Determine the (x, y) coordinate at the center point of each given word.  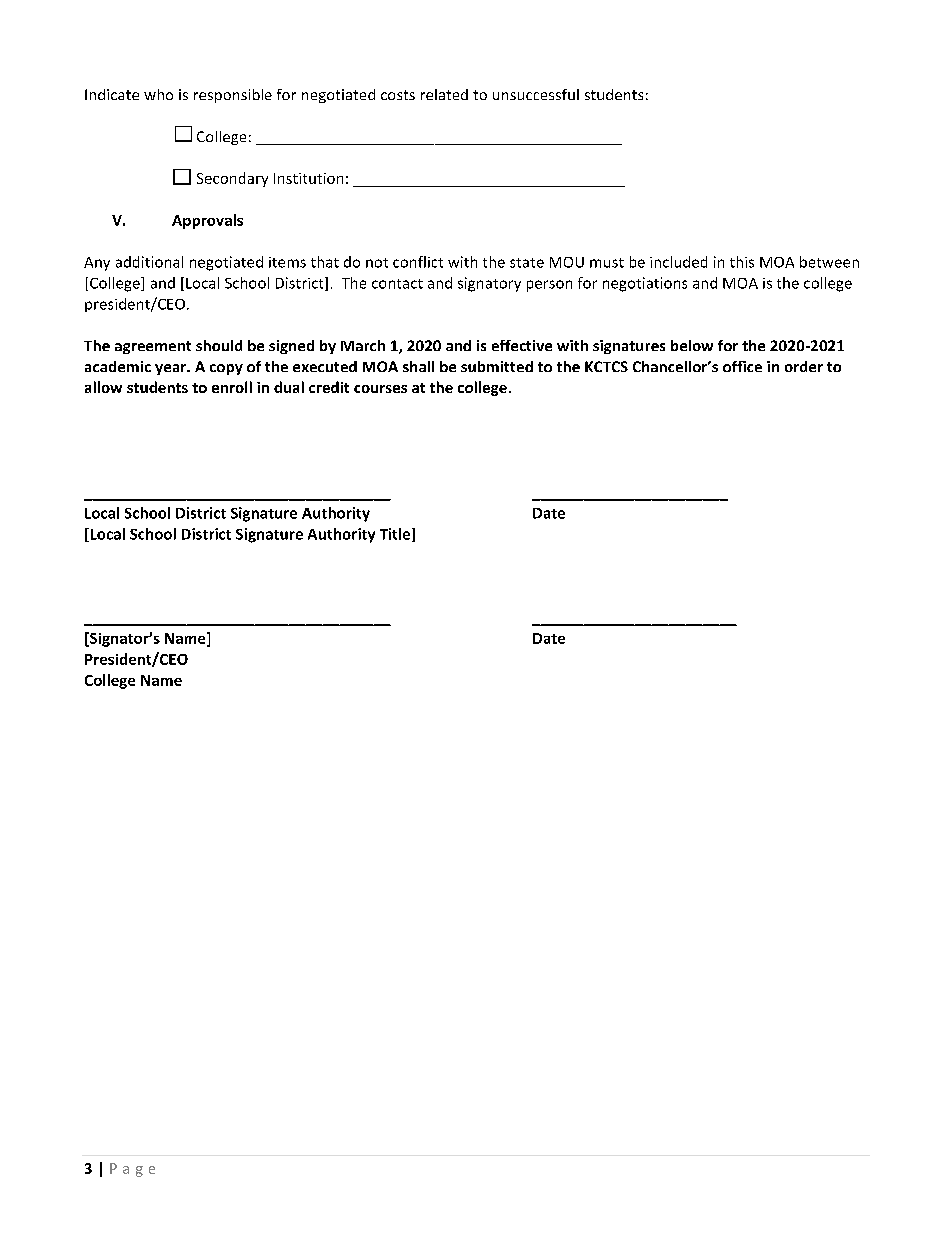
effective (522, 345)
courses (380, 389)
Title (396, 535)
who (158, 94)
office (742, 366)
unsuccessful (536, 94)
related (444, 94)
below (692, 345)
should (219, 345)
